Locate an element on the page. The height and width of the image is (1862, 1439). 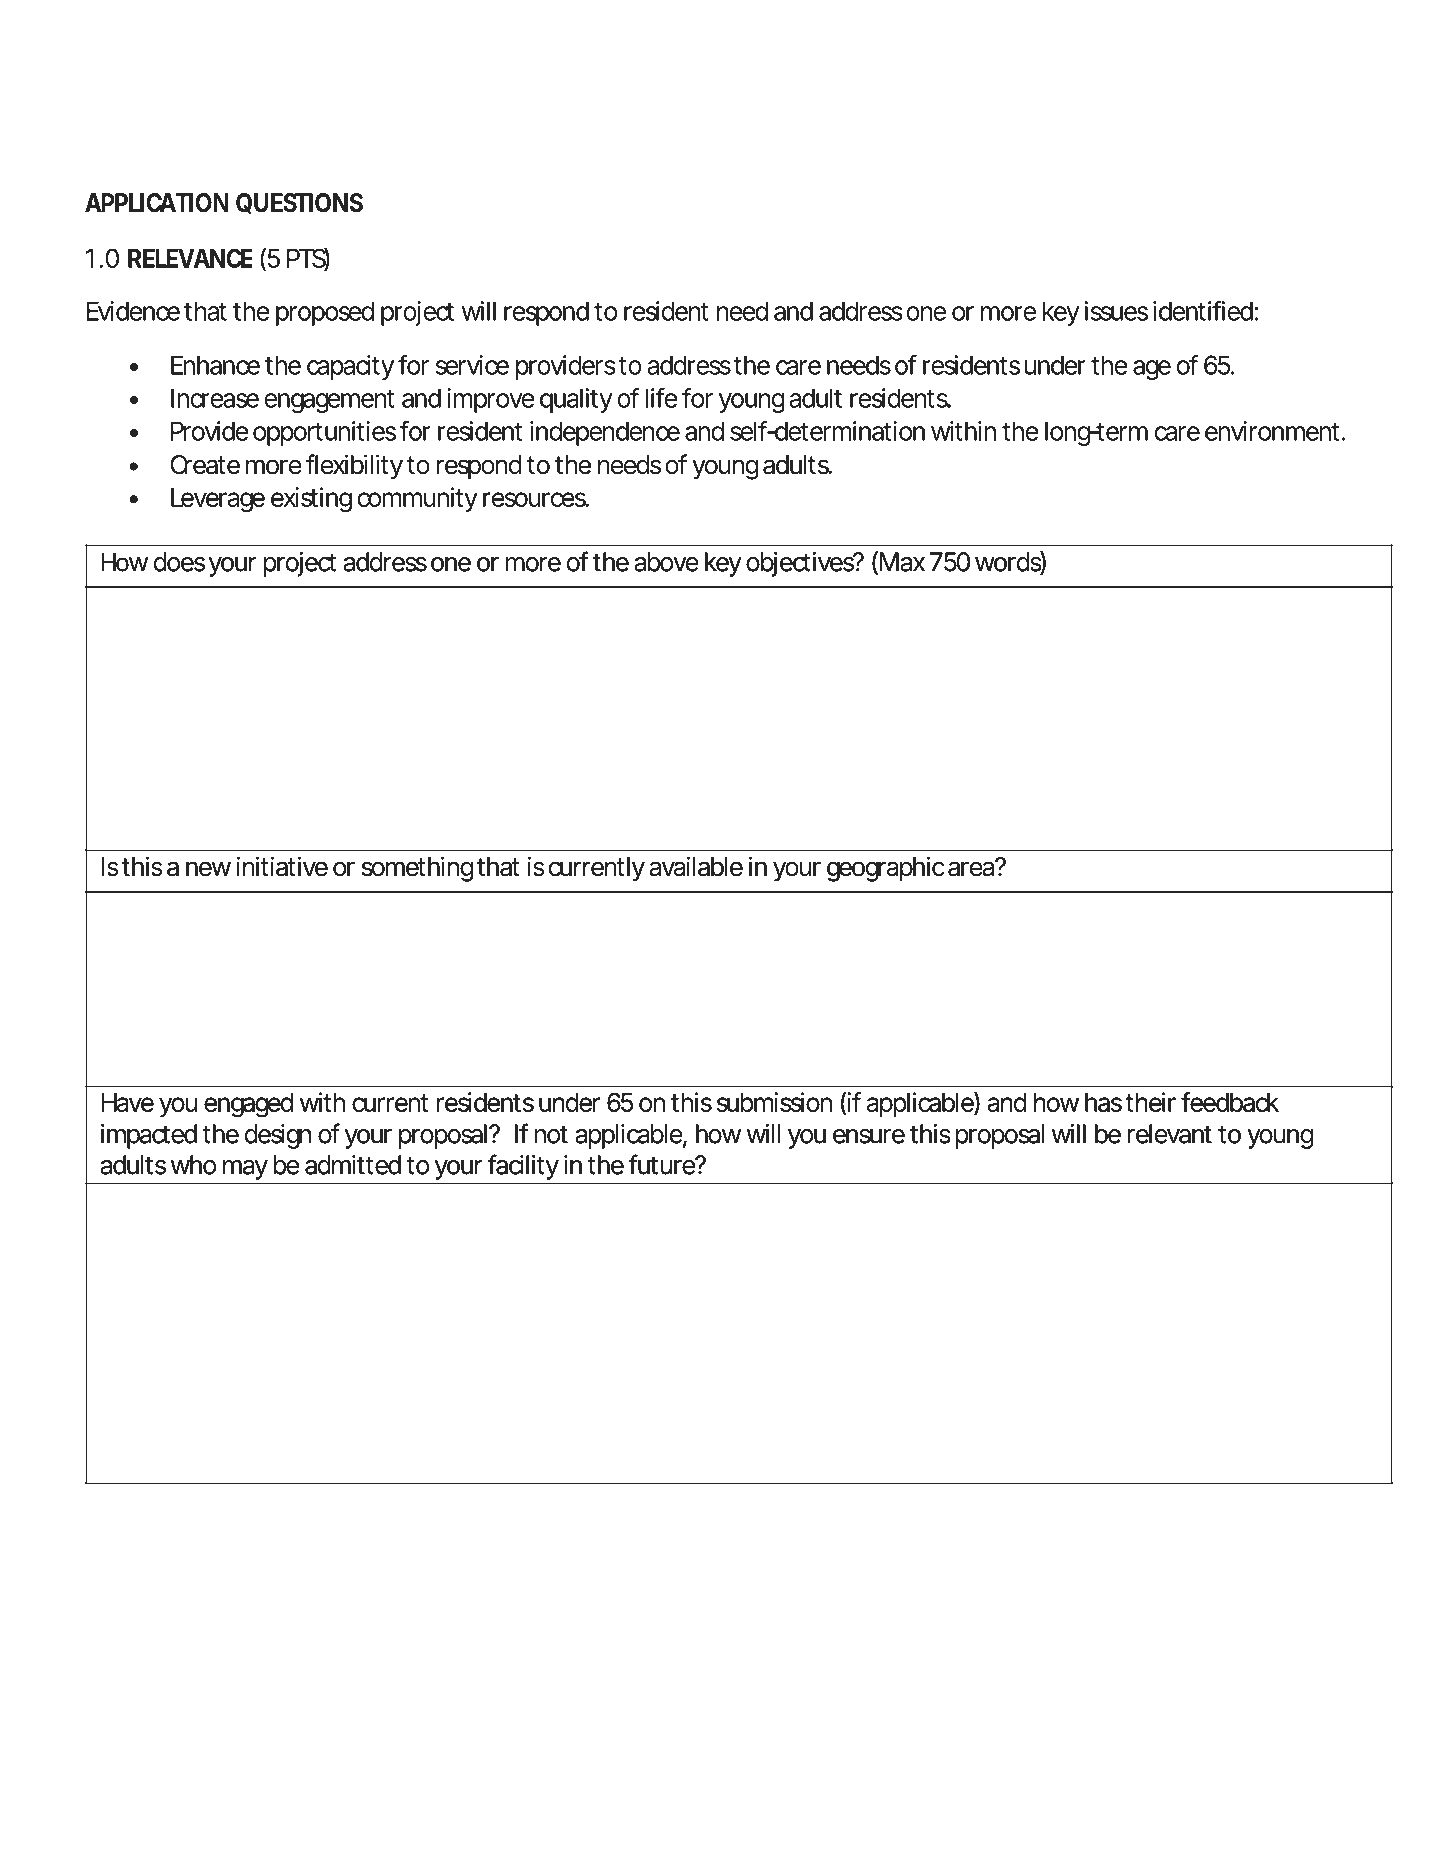
life is located at coordinates (661, 398).
